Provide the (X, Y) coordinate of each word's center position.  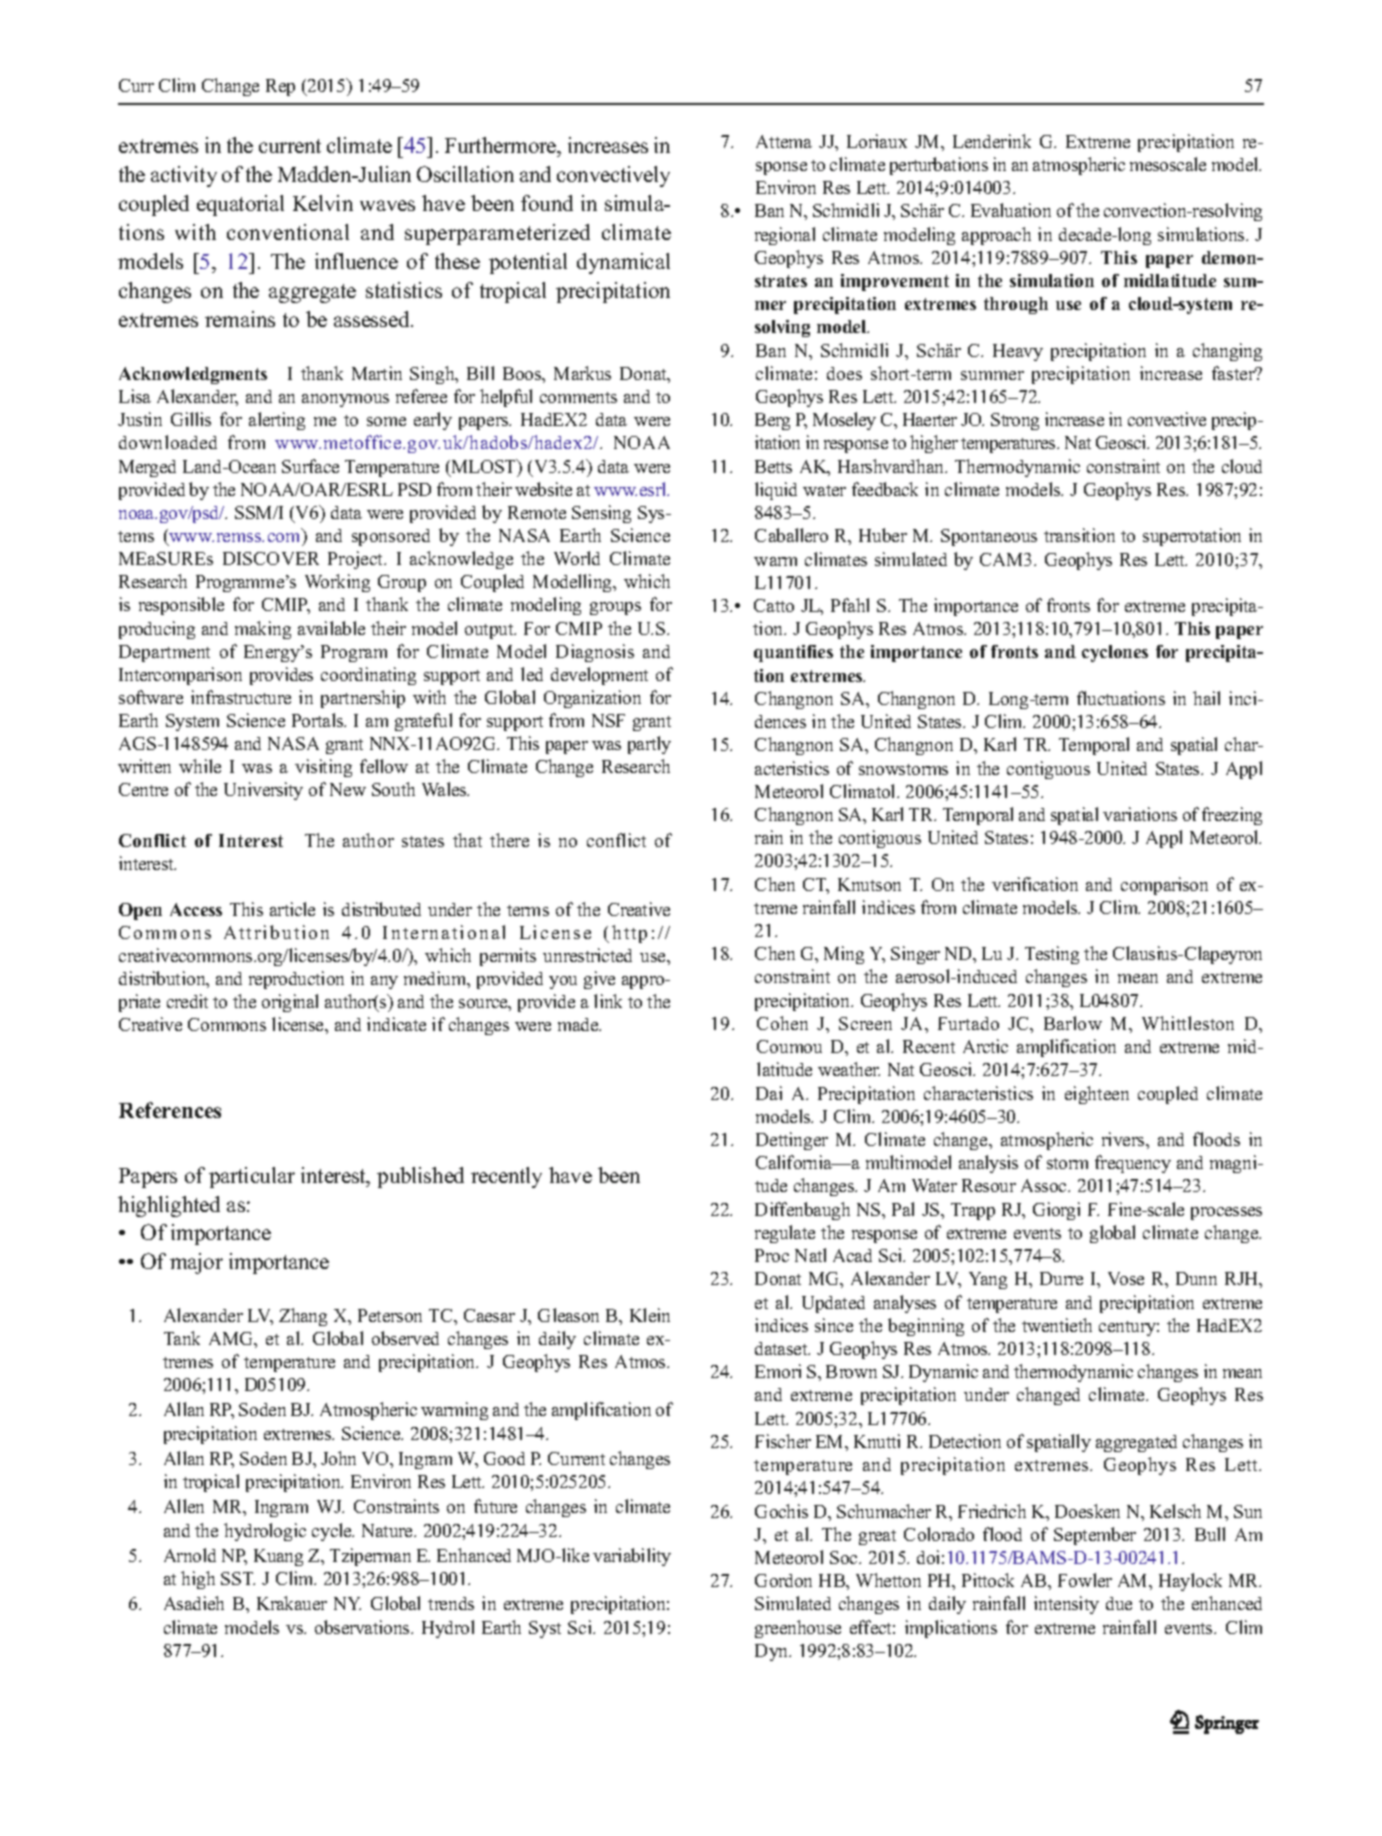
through (1016, 305)
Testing (1052, 955)
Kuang (278, 1557)
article (292, 909)
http (629, 934)
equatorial (240, 205)
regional (785, 236)
